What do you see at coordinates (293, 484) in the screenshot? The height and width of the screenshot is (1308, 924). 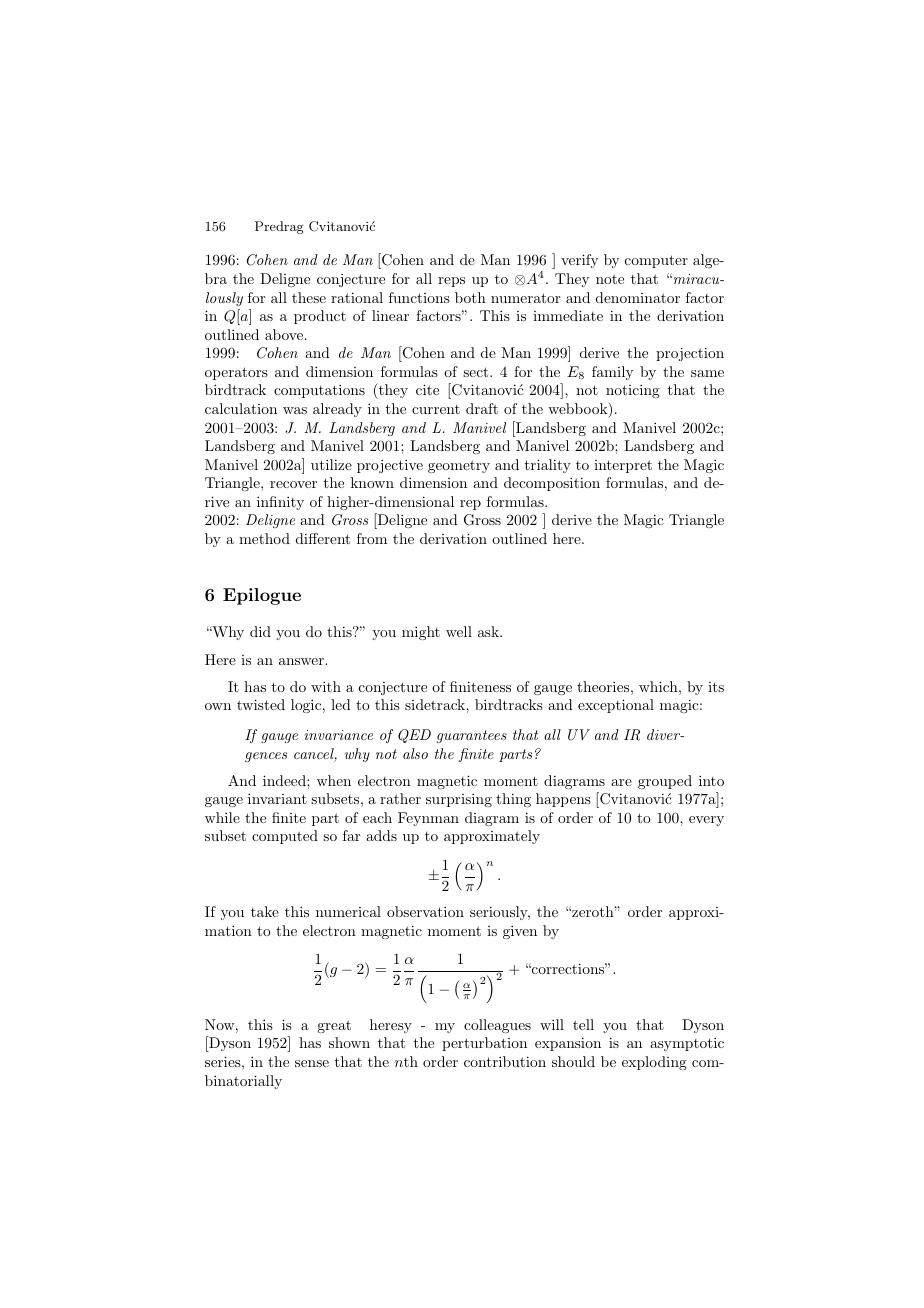 I see `recover` at bounding box center [293, 484].
